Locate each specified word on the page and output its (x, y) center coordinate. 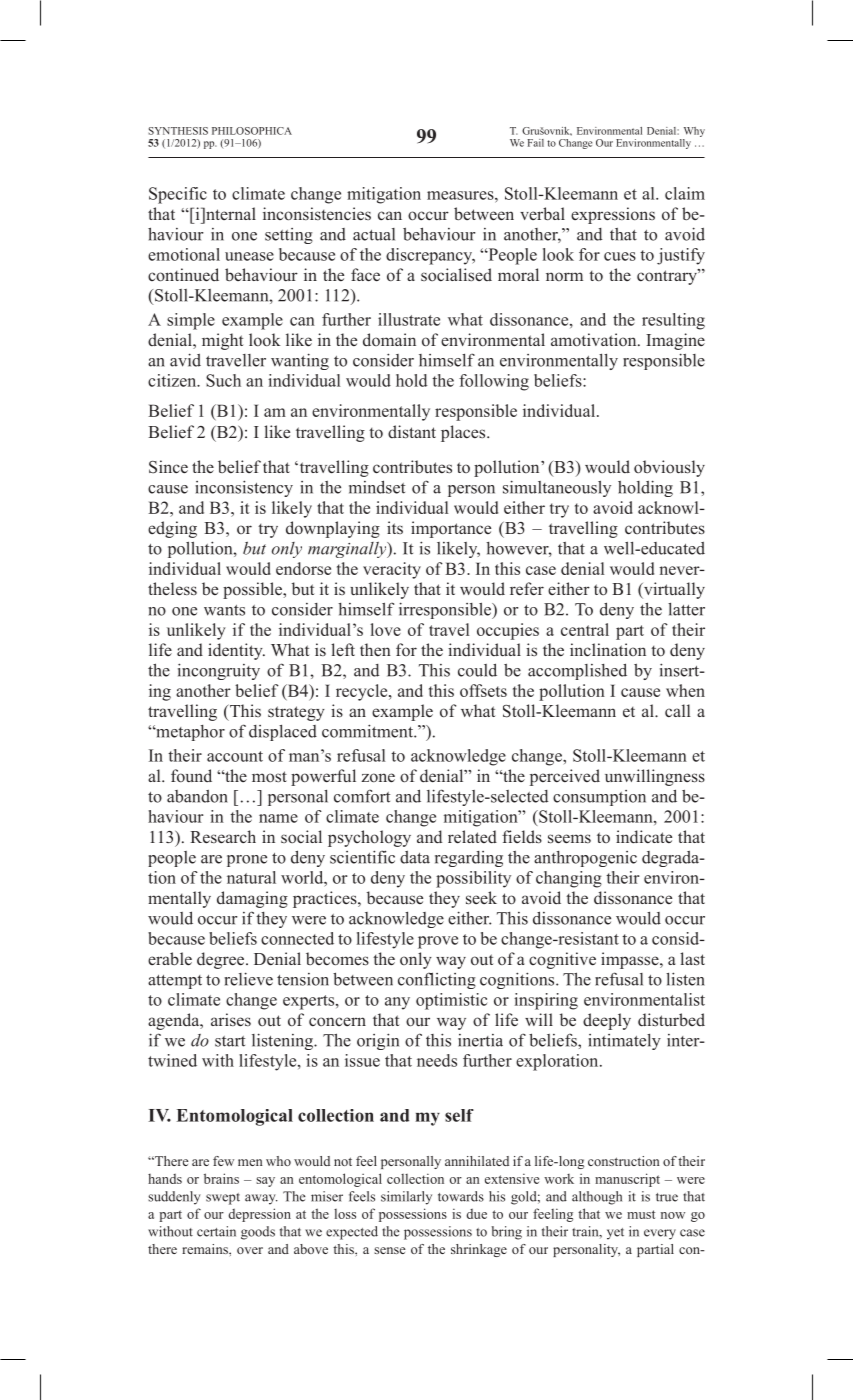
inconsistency (244, 488)
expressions (613, 215)
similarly (406, 1198)
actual (374, 234)
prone (247, 861)
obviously (669, 468)
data (415, 857)
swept (223, 1199)
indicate (644, 837)
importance (451, 529)
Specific (178, 195)
